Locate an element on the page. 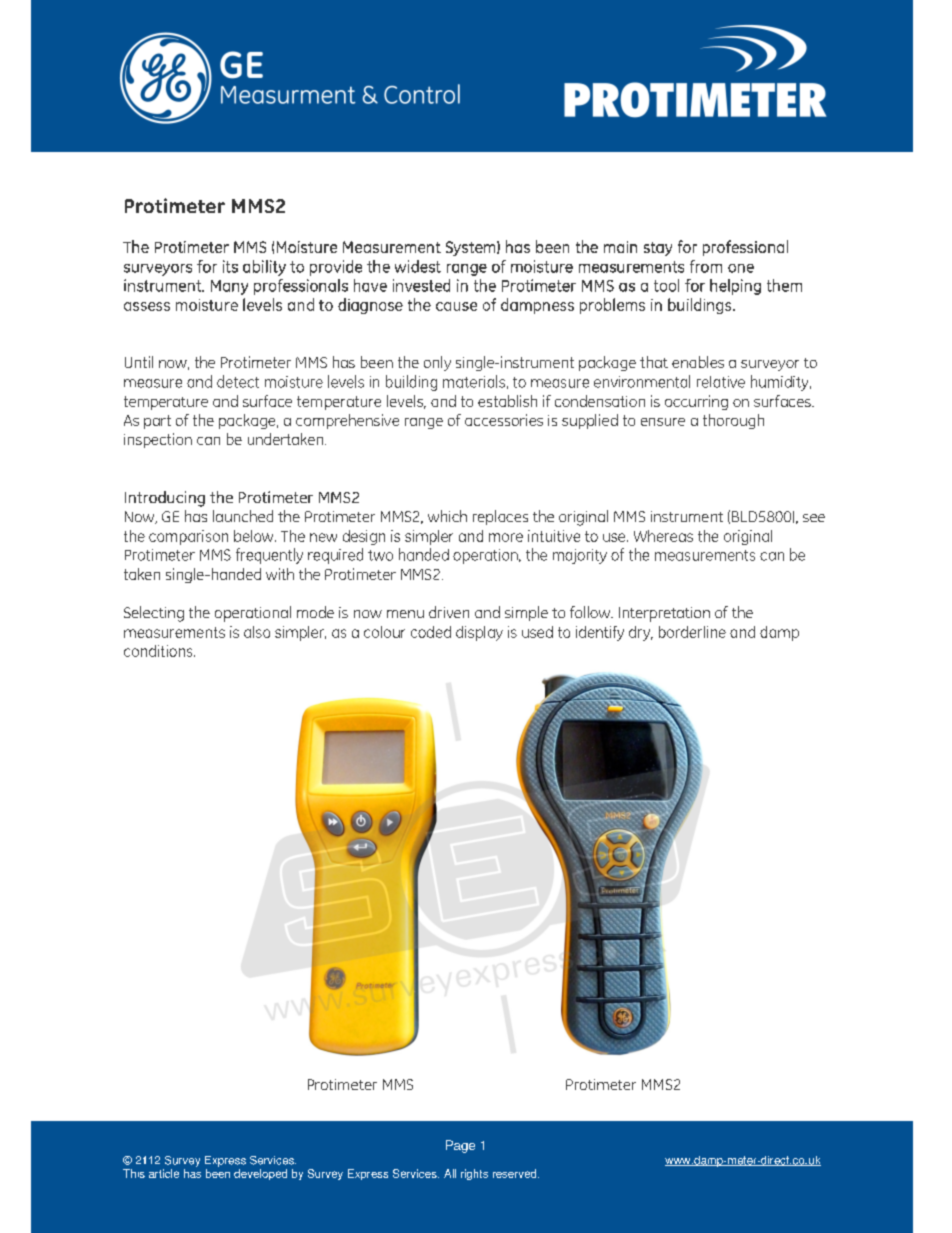 This image has width=952, height=1233. cause is located at coordinates (456, 306).
